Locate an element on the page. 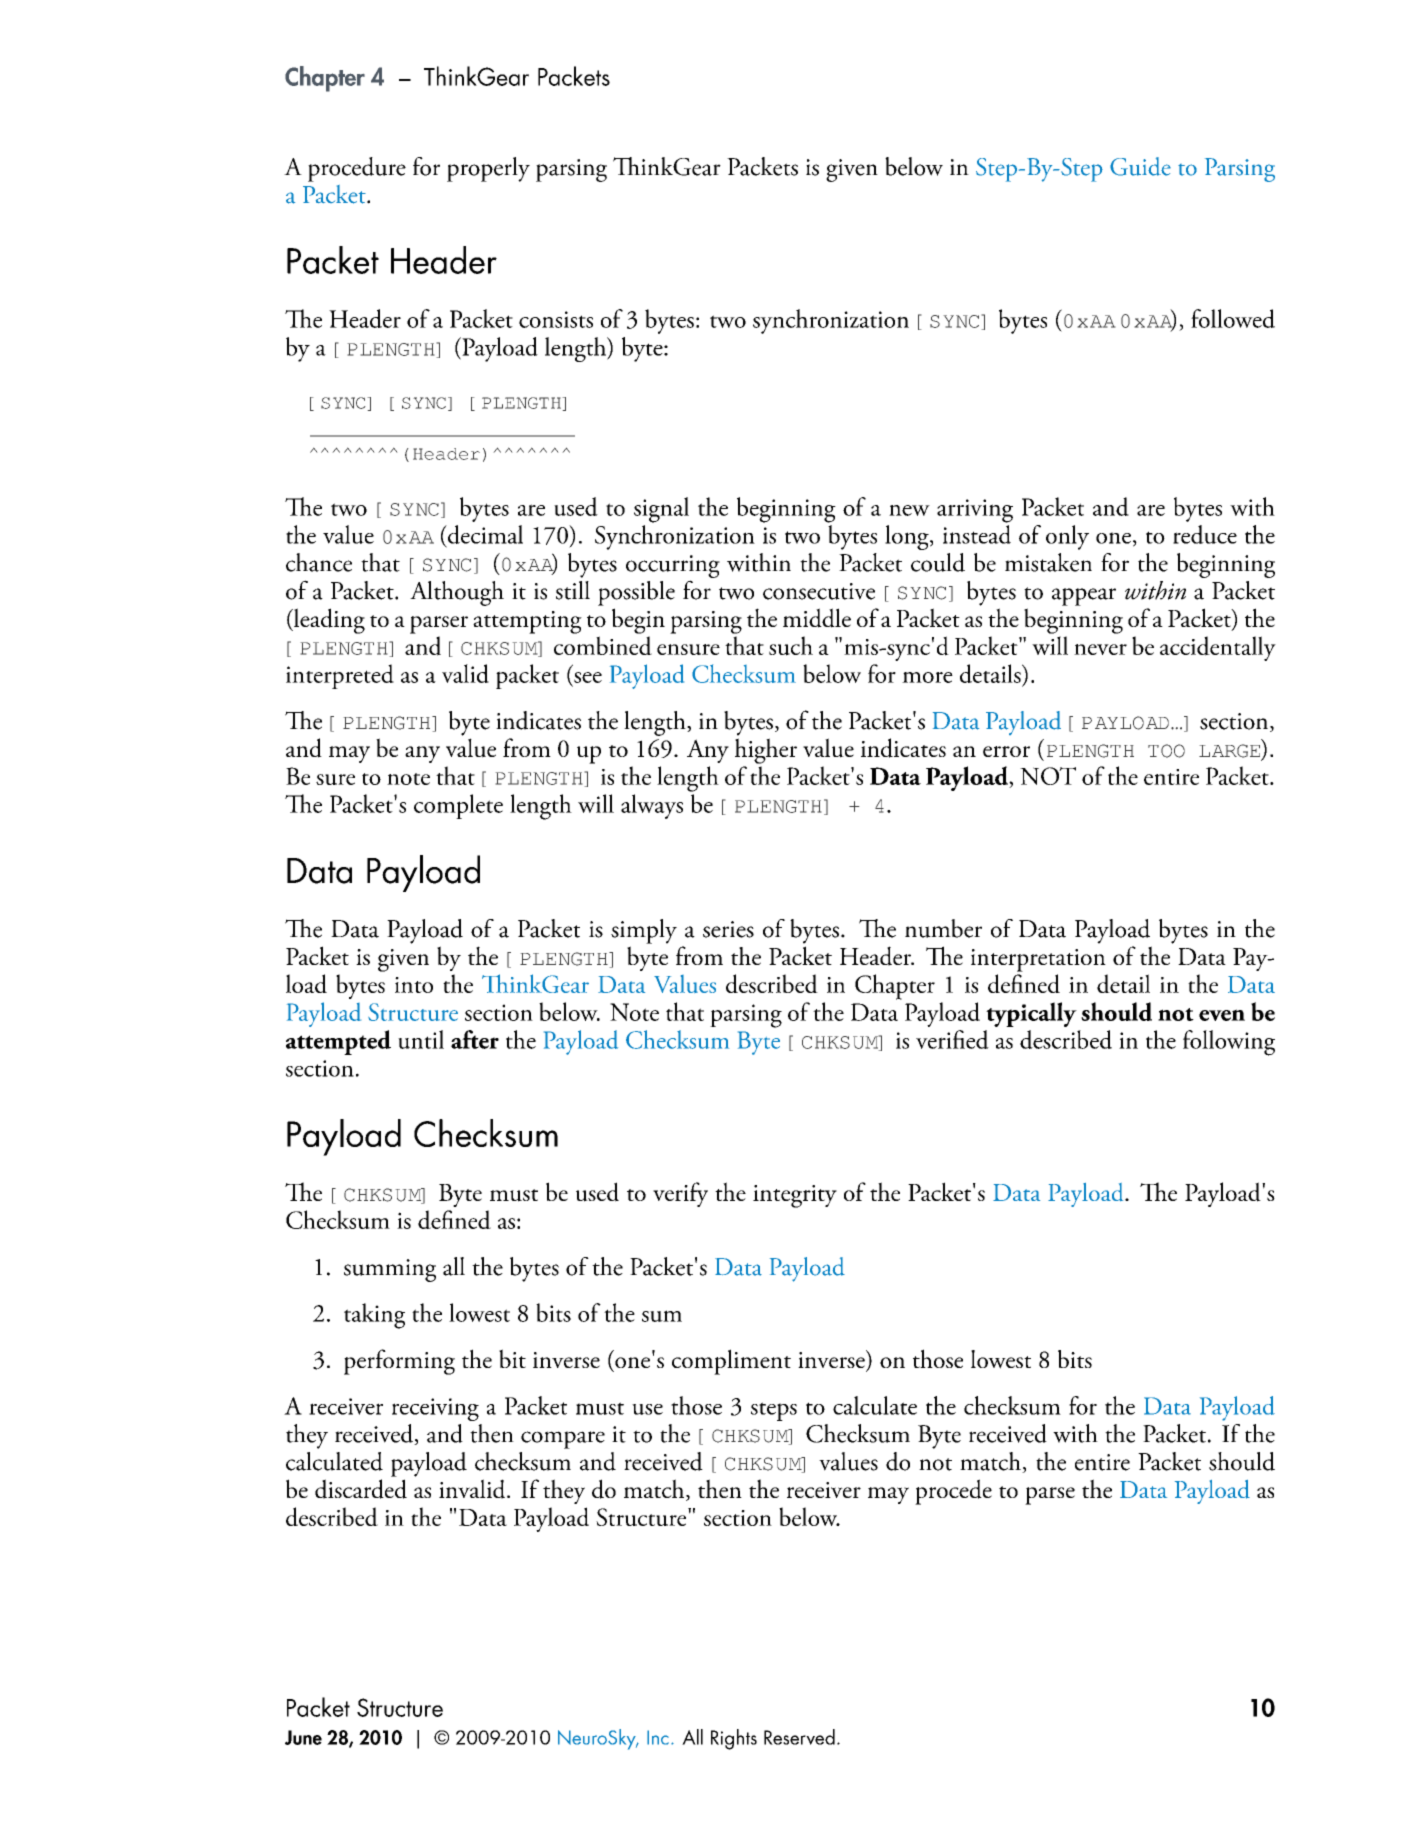  procedure is located at coordinates (357, 169).
